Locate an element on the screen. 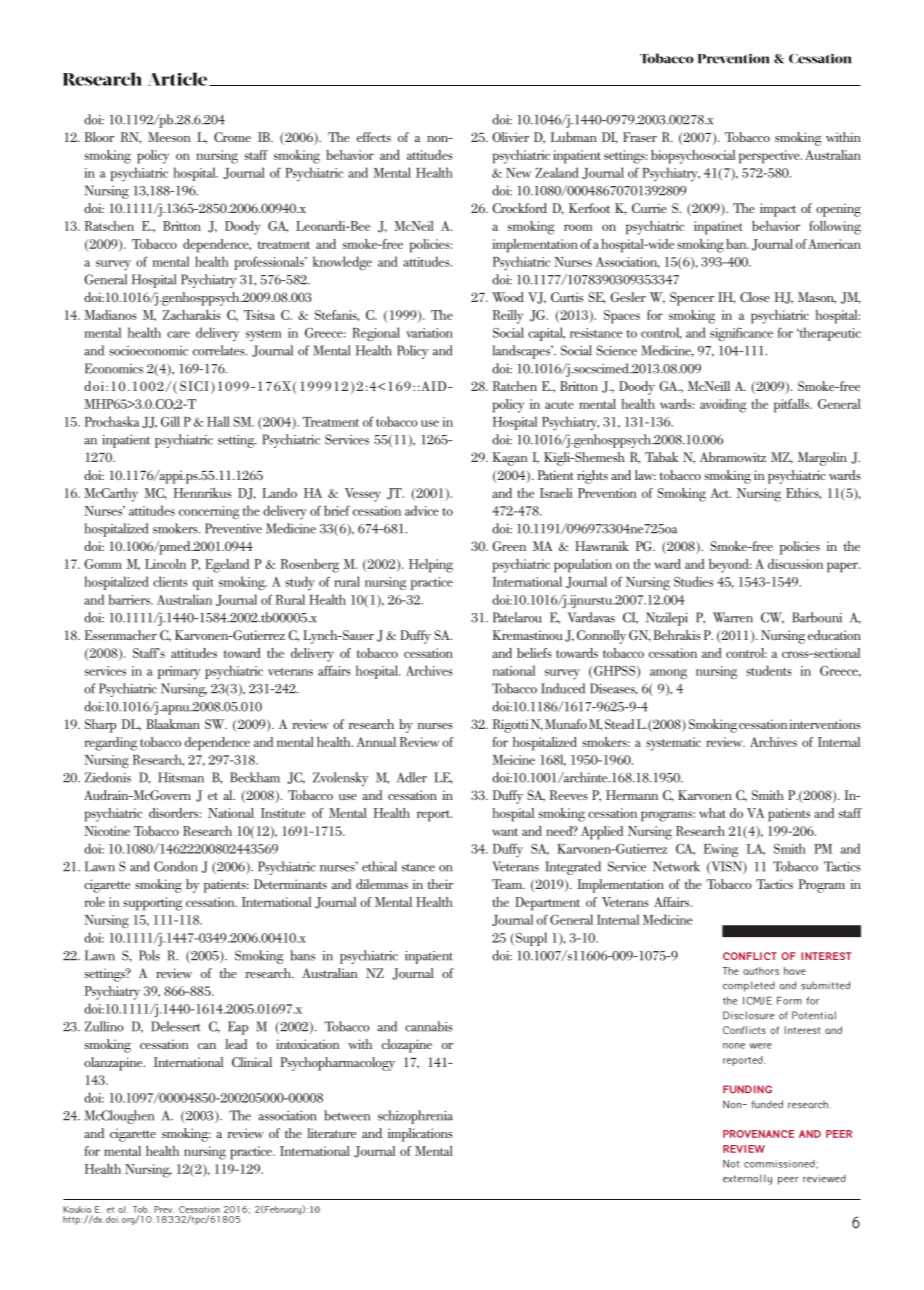  Olivier is located at coordinates (510, 137).
